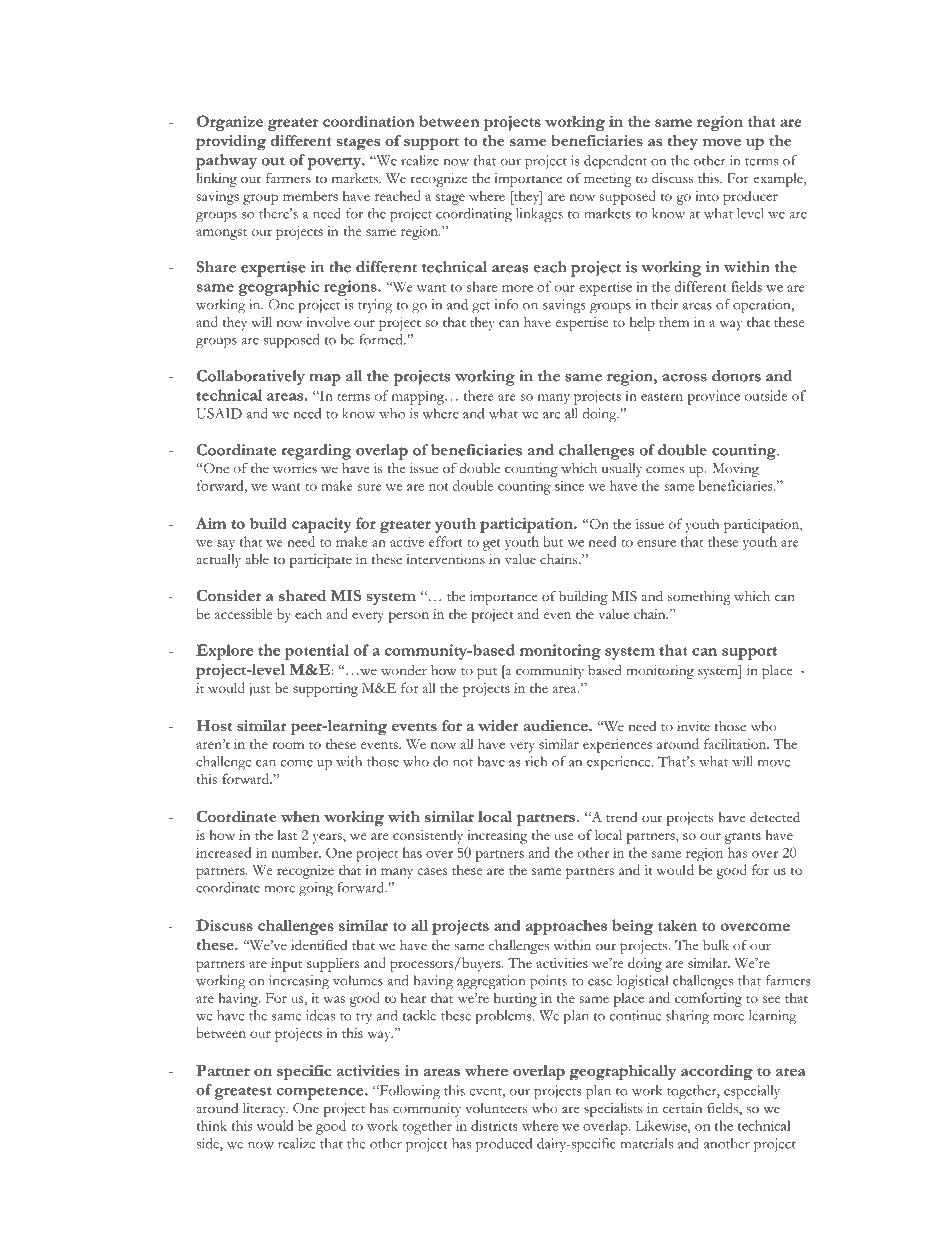 The image size is (952, 1233). Describe the element at coordinates (408, 617) in the document. I see `person` at that location.
